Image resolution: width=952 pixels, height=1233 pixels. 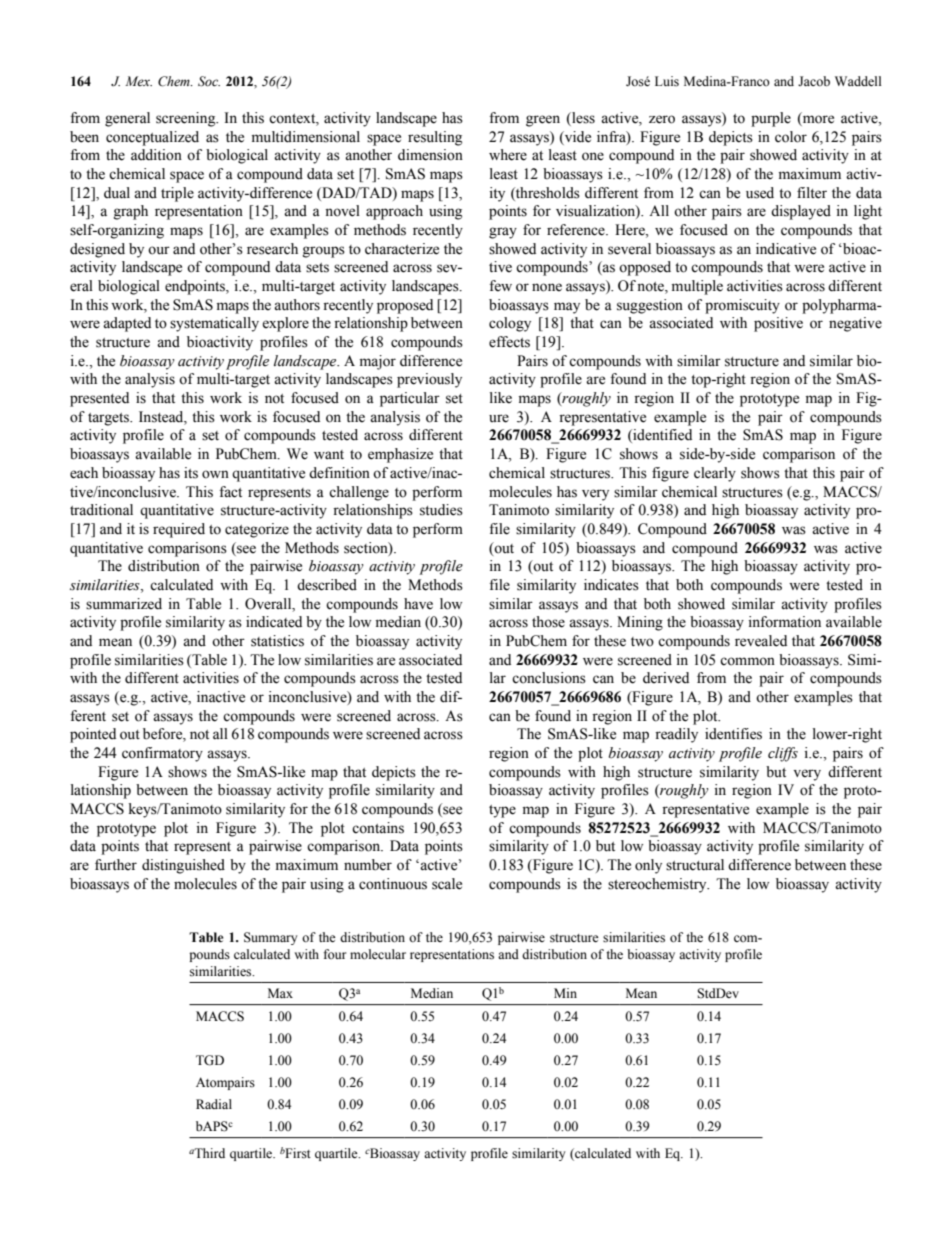 What do you see at coordinates (715, 474) in the image?
I see `clearly` at bounding box center [715, 474].
